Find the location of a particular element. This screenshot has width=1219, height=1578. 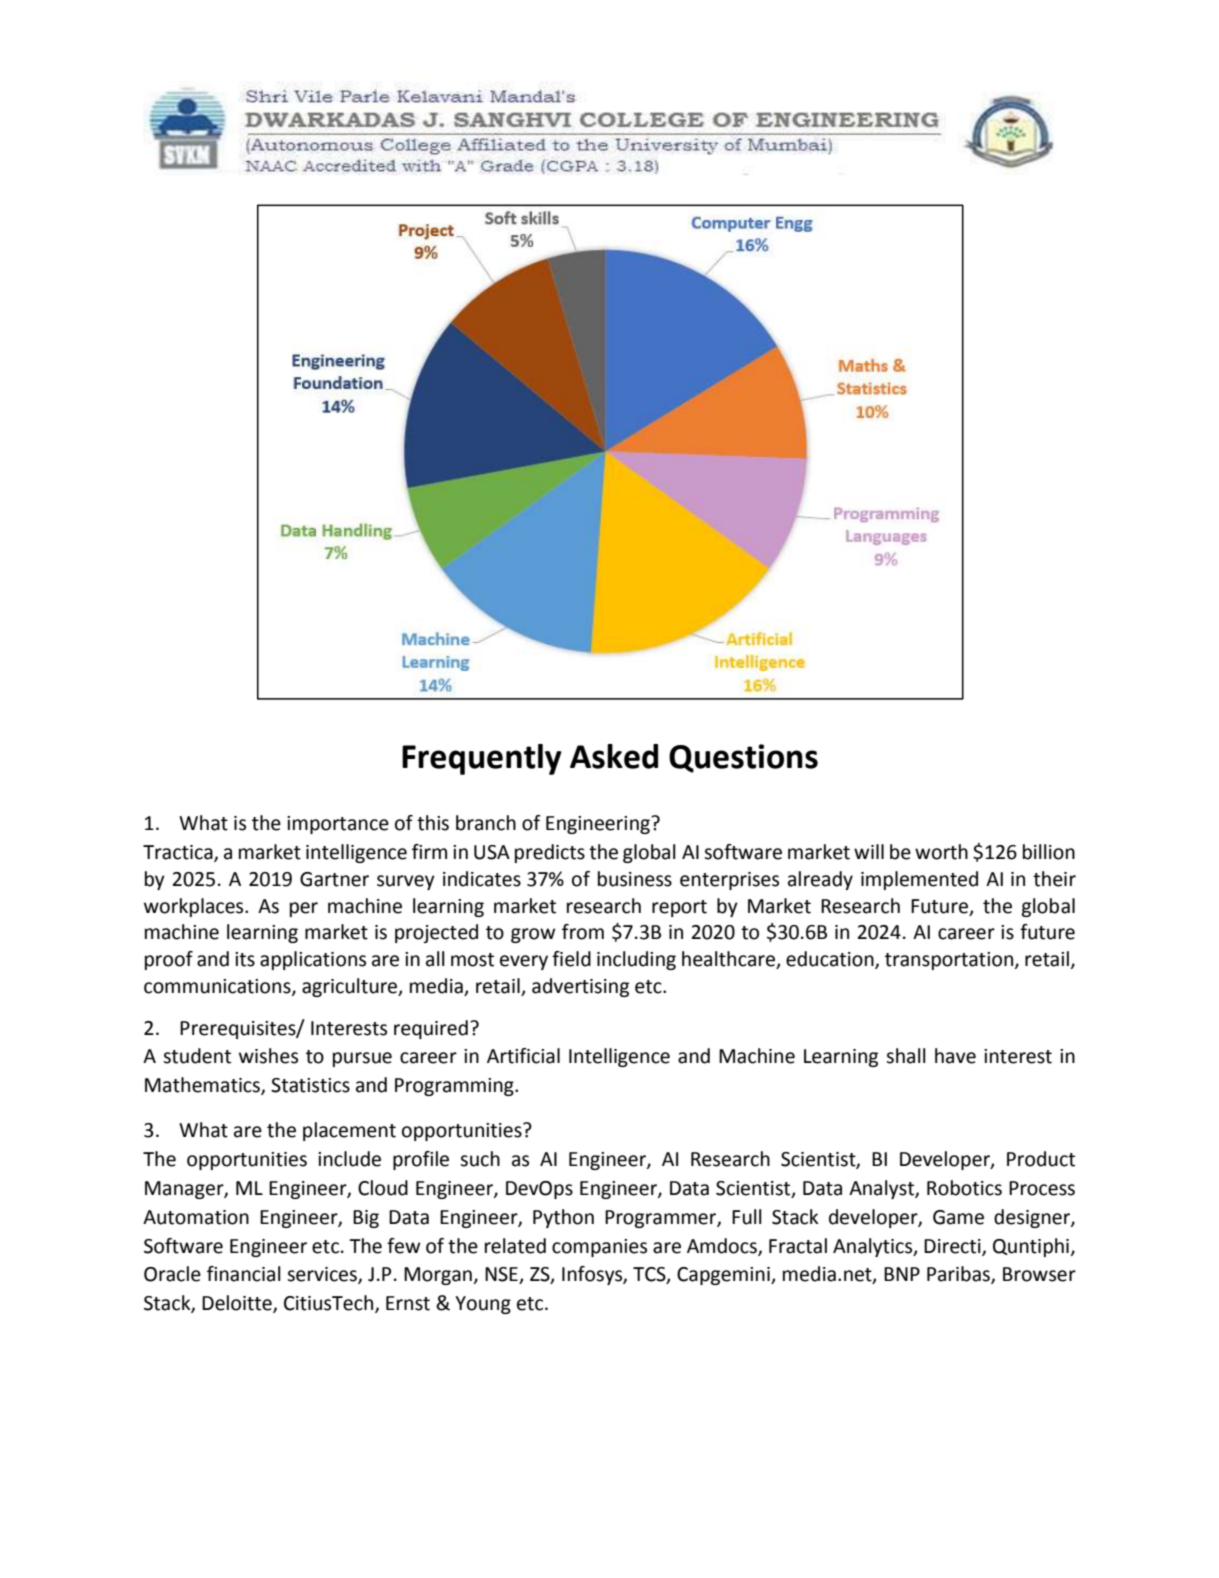

Questions is located at coordinates (743, 758).
